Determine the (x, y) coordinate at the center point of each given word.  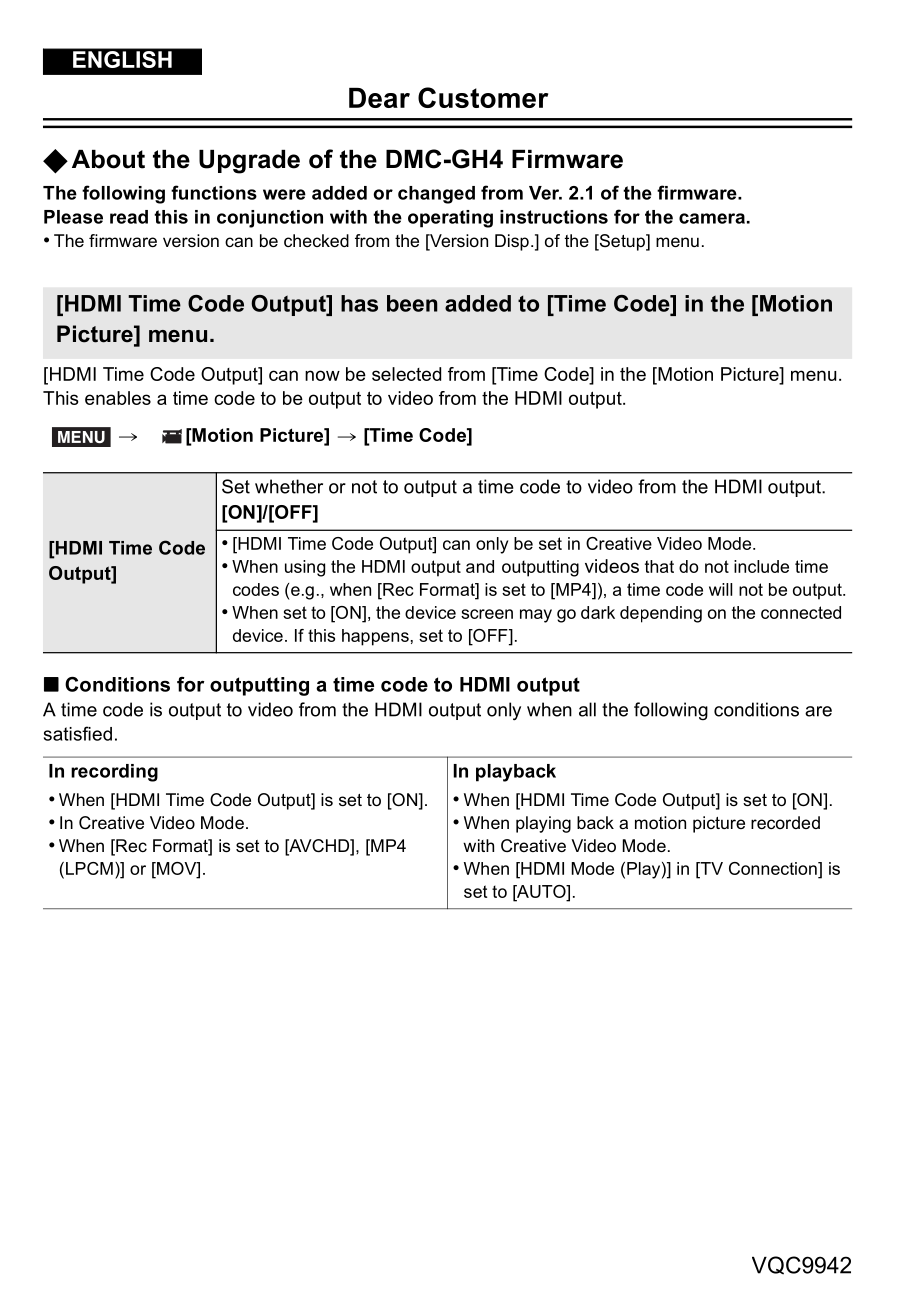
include (761, 566)
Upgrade (249, 162)
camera (712, 218)
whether (289, 486)
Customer (483, 97)
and (480, 566)
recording (114, 773)
